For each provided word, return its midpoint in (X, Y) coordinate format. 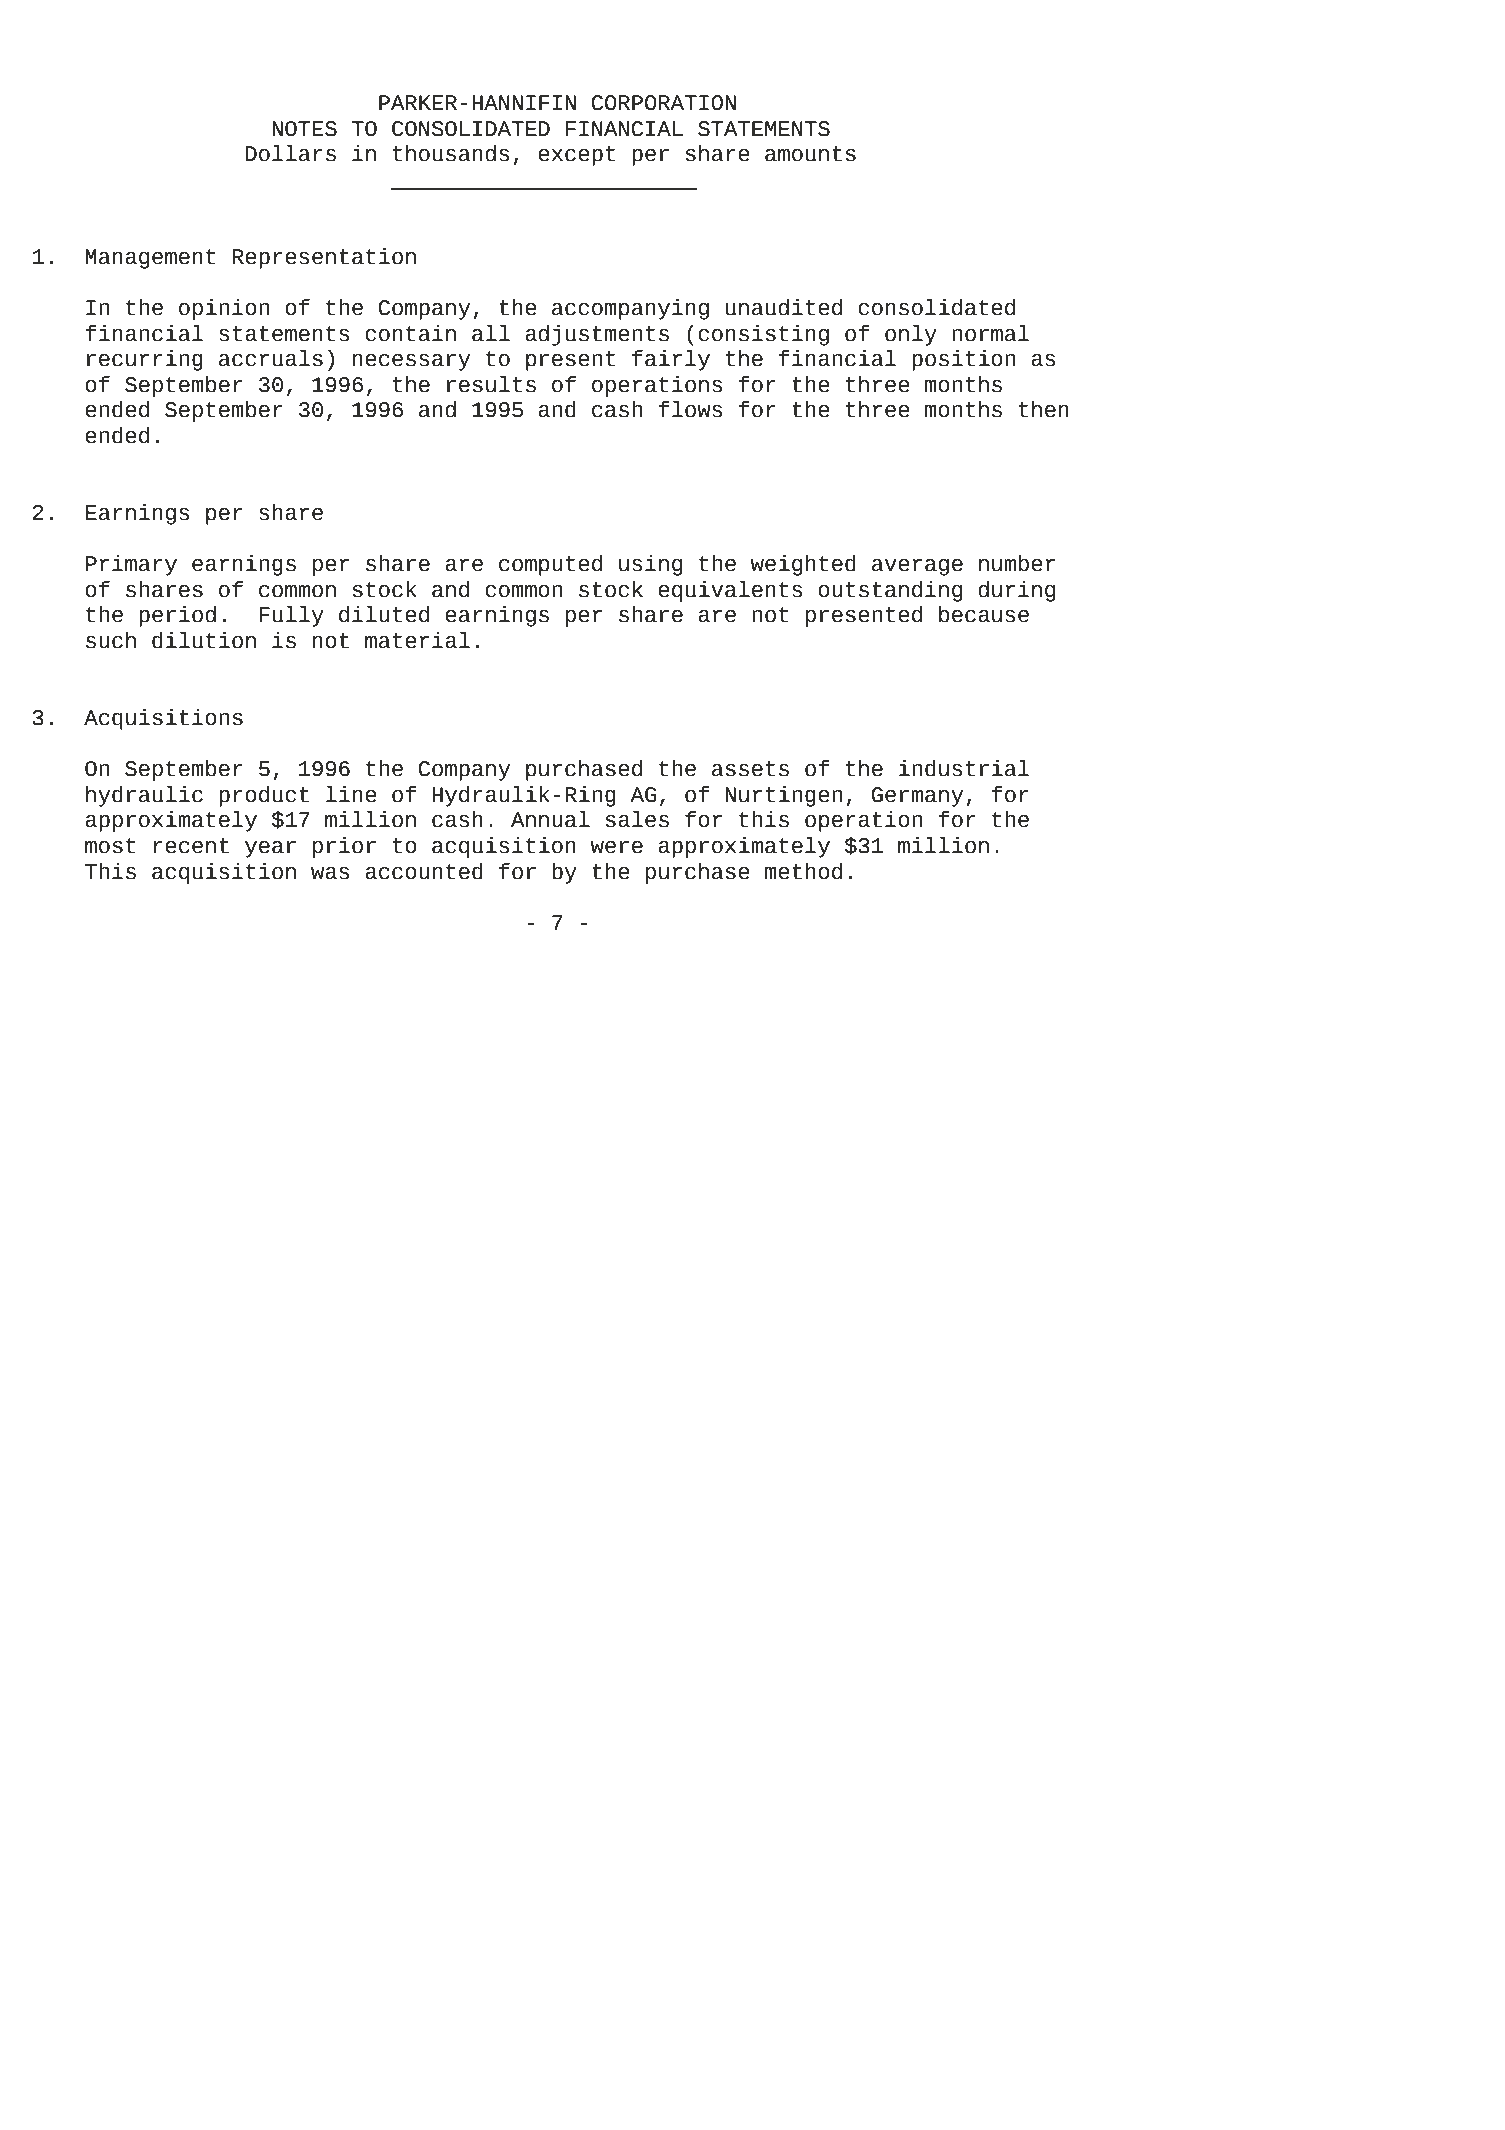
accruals (271, 358)
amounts (810, 154)
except (576, 156)
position (963, 360)
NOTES (304, 129)
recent (191, 846)
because (984, 614)
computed (550, 565)
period (177, 616)
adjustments (597, 335)
